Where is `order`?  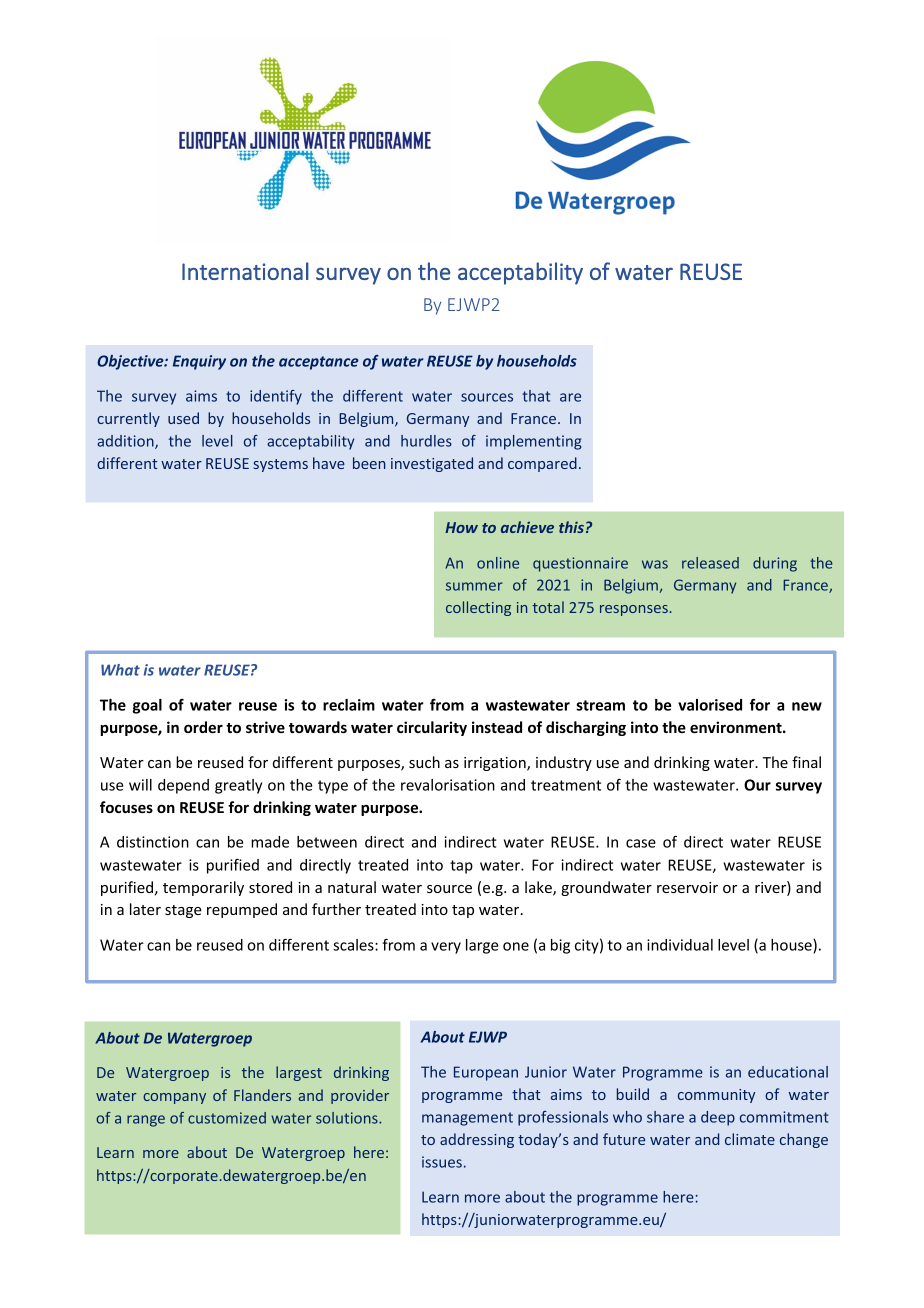
order is located at coordinates (203, 727).
